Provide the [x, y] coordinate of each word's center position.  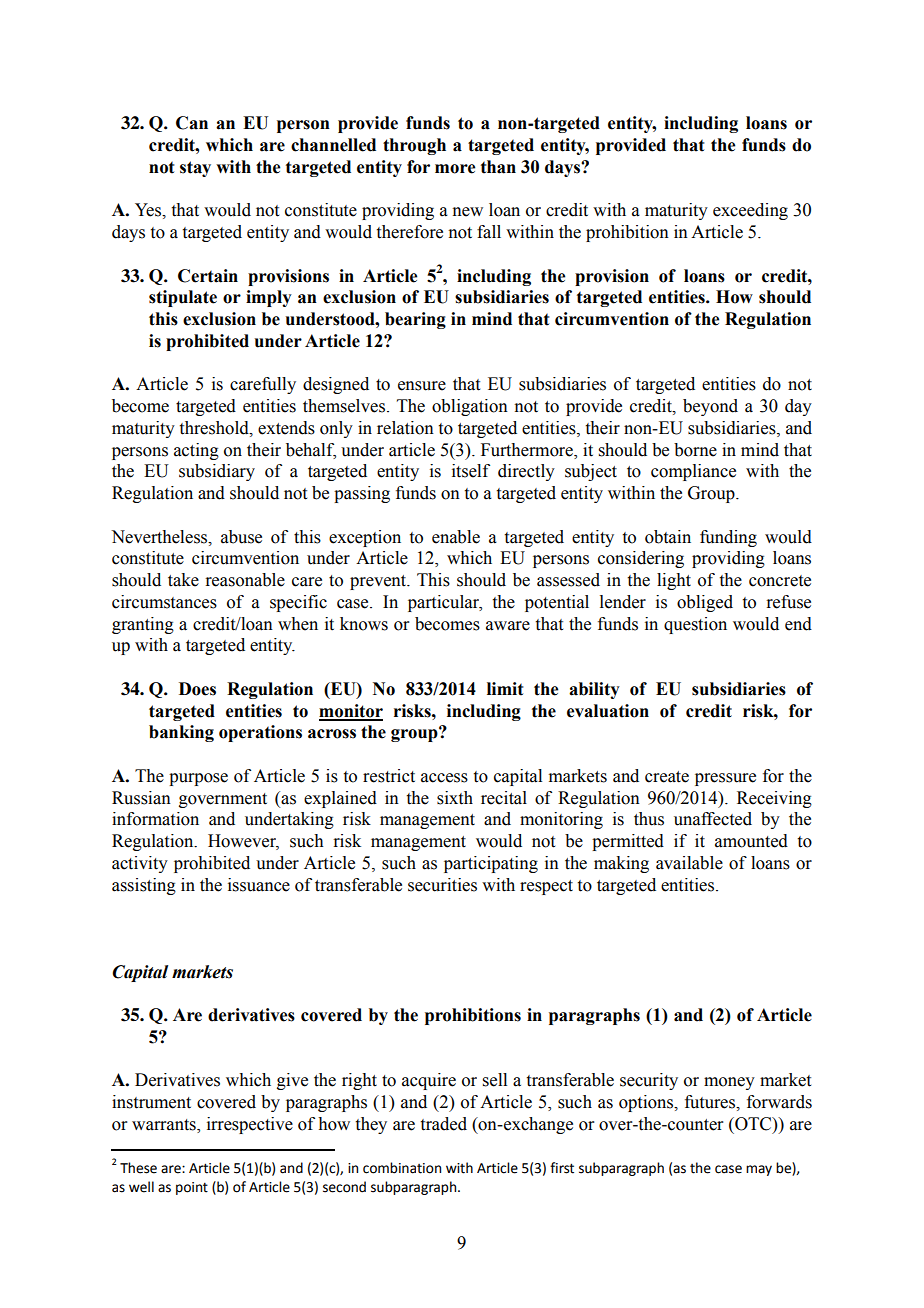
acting [196, 451]
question [695, 625]
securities [442, 885]
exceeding [750, 211]
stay [195, 169]
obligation [470, 407]
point [192, 1188]
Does [197, 689]
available [689, 863]
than [498, 167]
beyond [710, 407]
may [759, 1170]
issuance [259, 885]
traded [444, 1124]
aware [508, 626]
